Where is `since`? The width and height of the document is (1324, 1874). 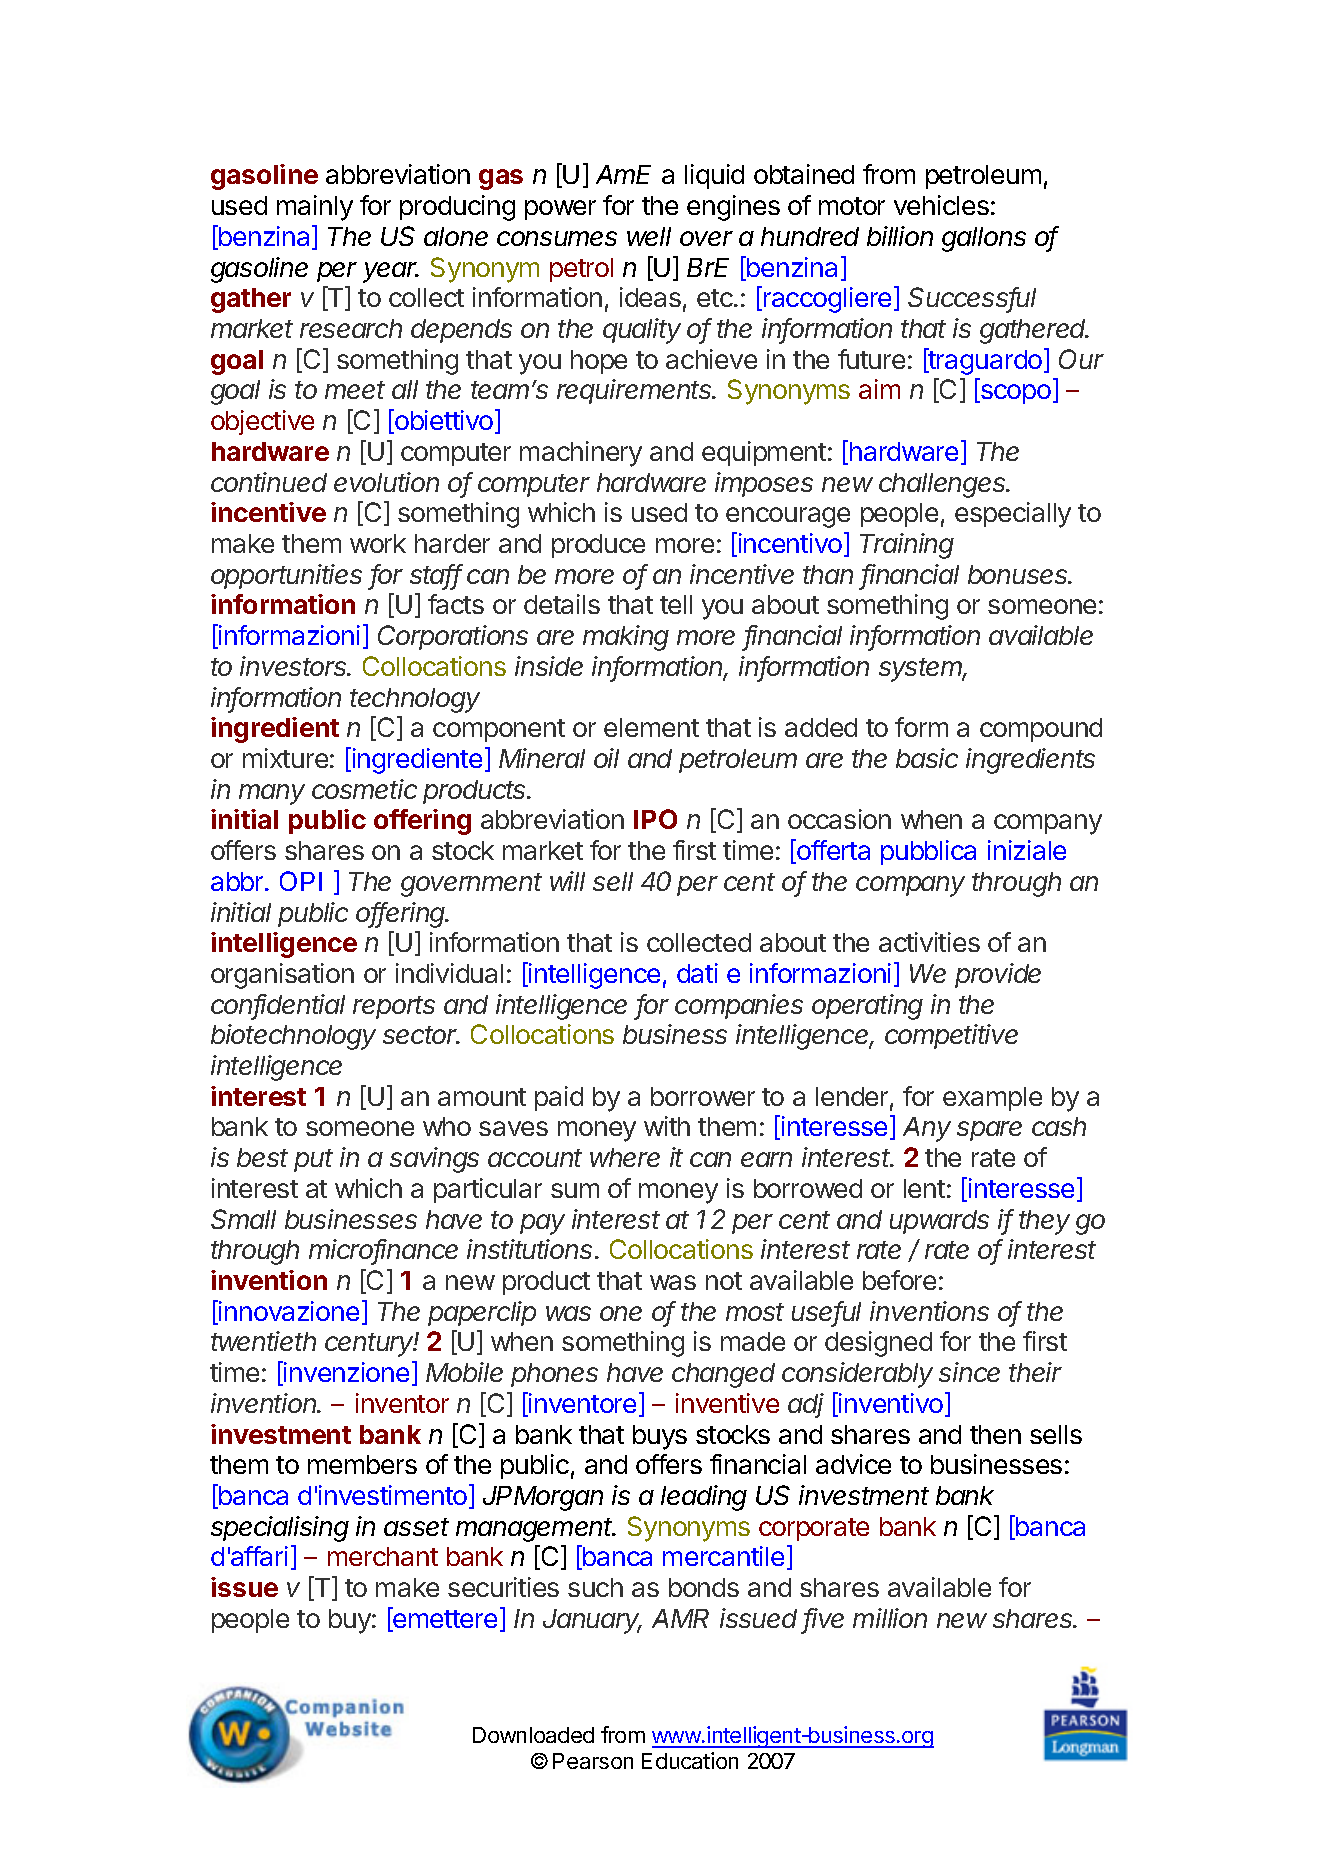
since is located at coordinates (969, 1372).
